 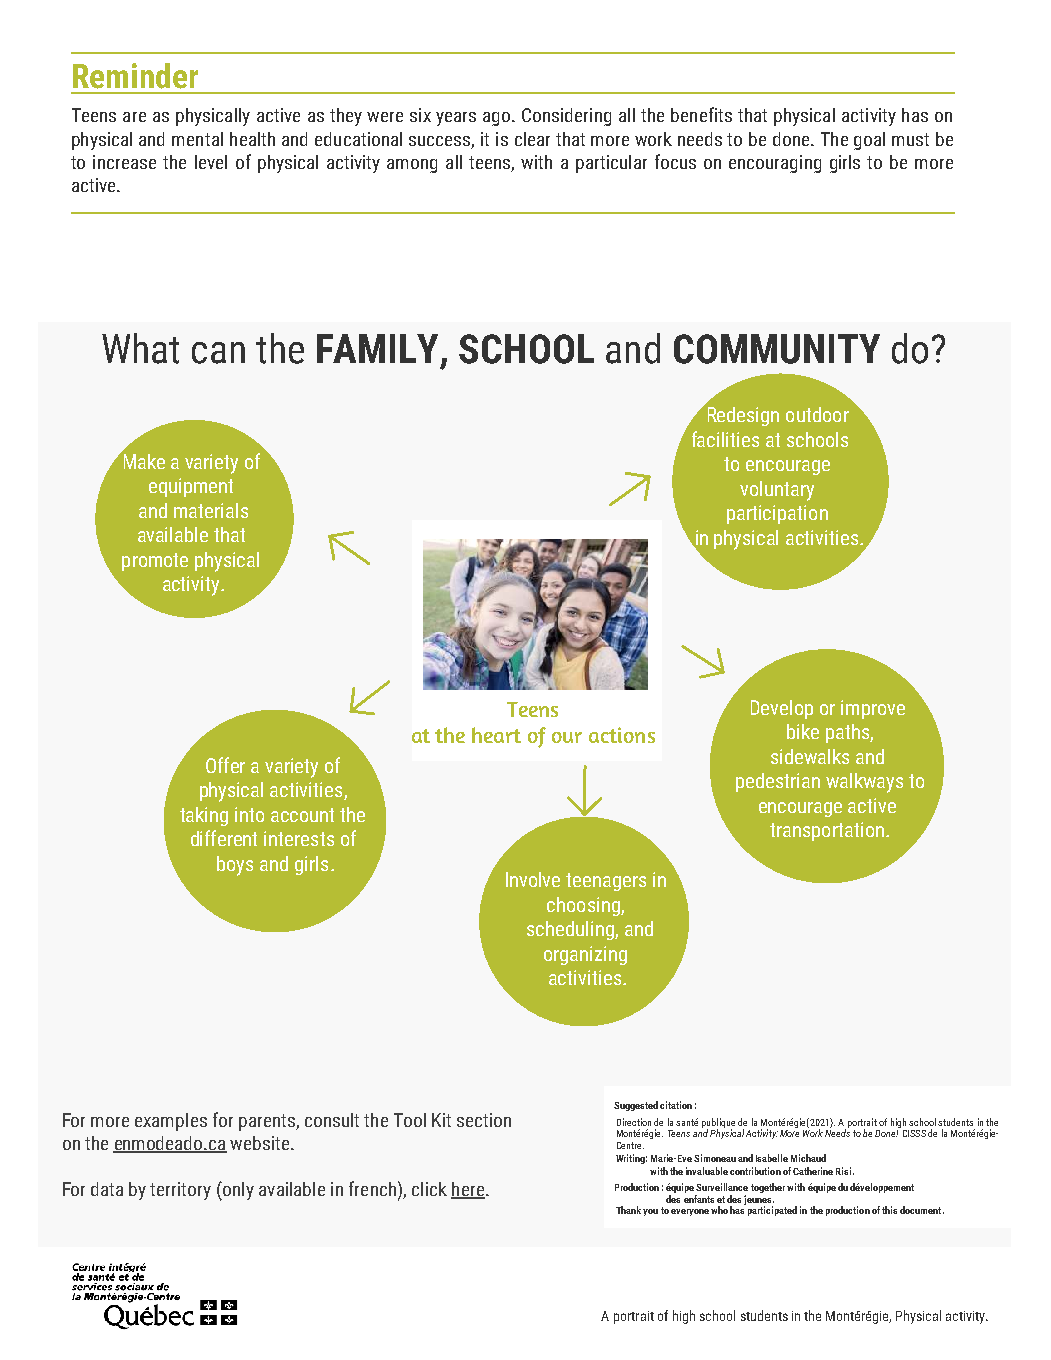 What do you see at coordinates (180, 1191) in the document?
I see `territory` at bounding box center [180, 1191].
